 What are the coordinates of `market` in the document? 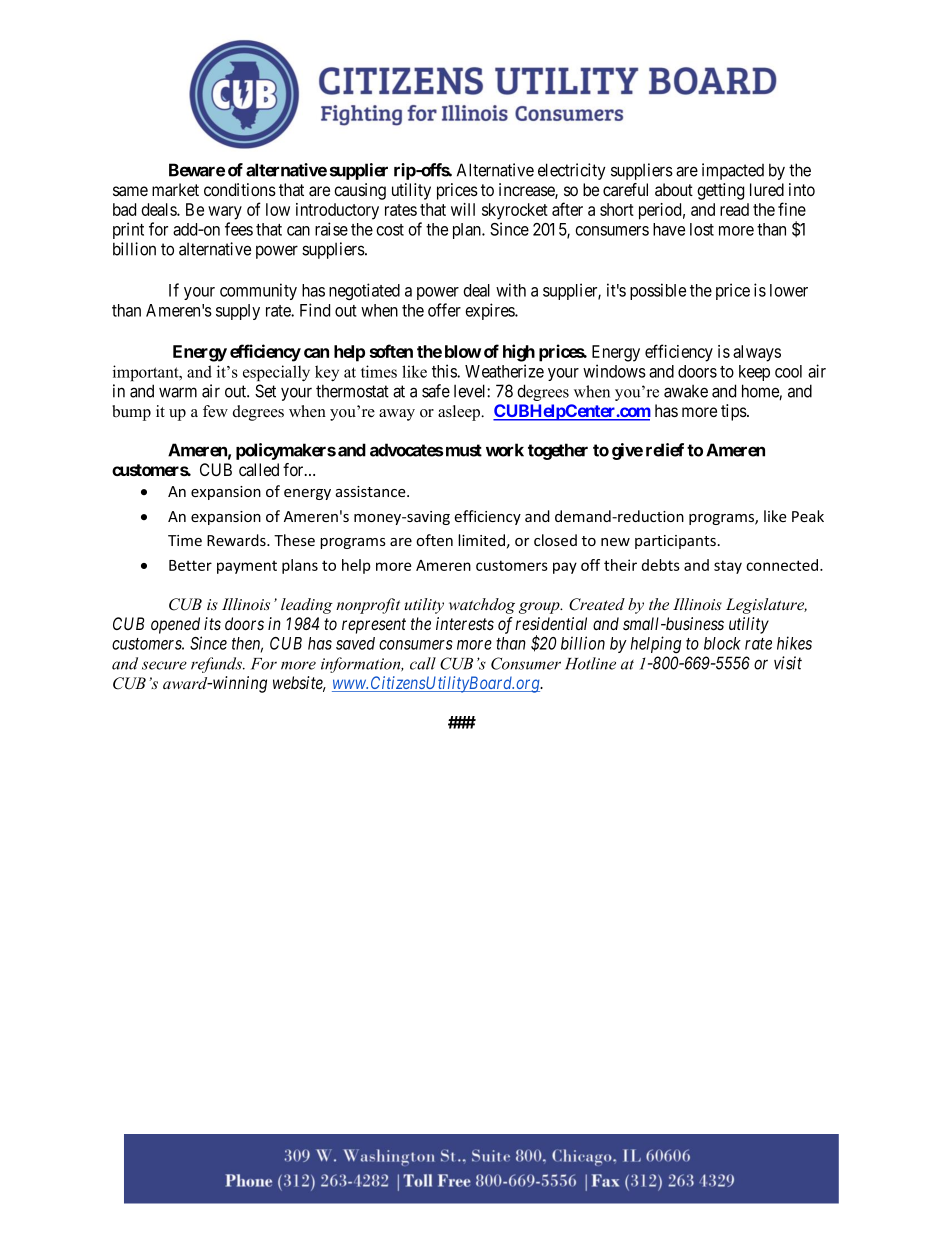 It's located at (175, 190).
